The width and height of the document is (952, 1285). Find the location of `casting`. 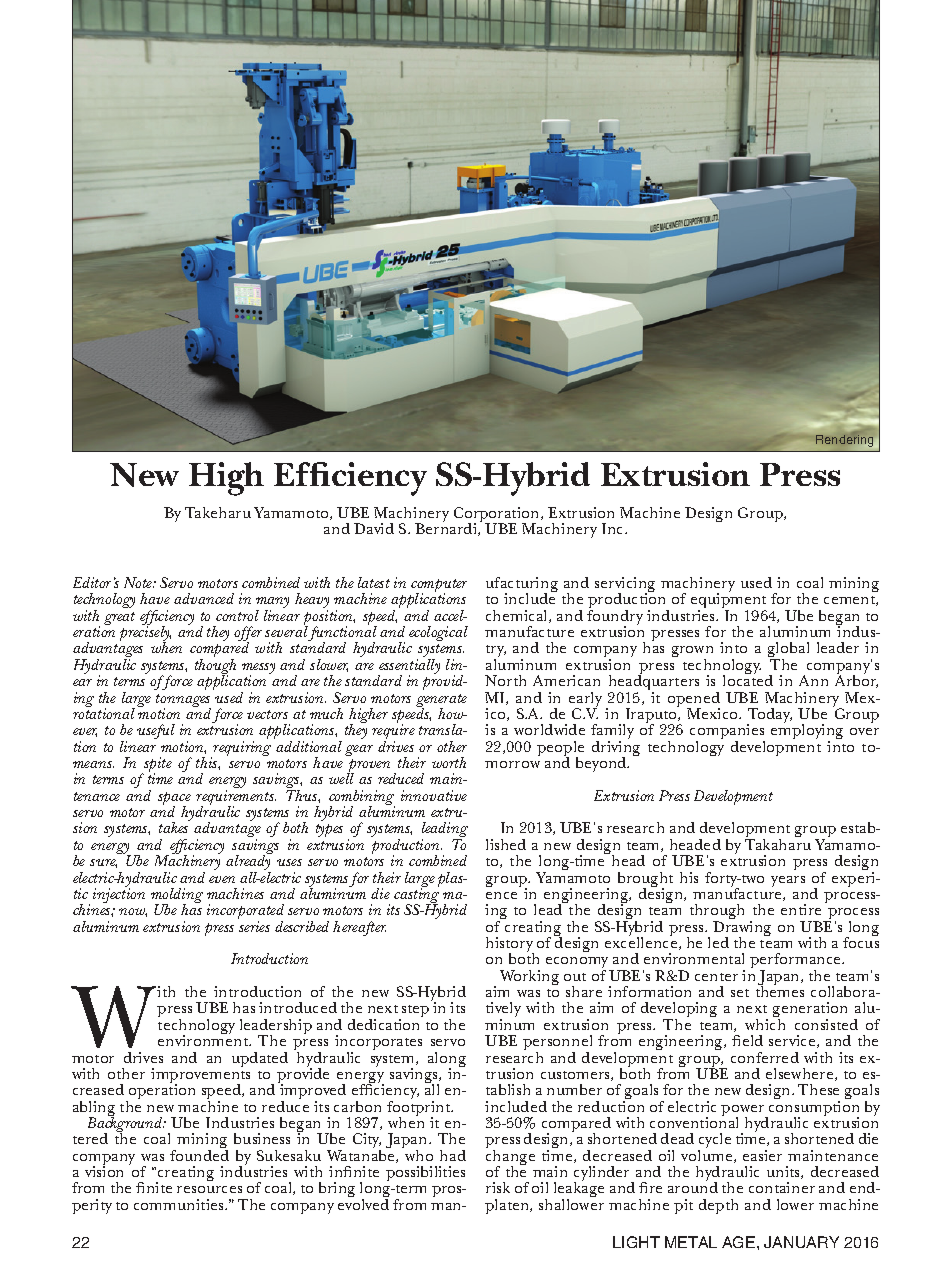

casting is located at coordinates (416, 896).
